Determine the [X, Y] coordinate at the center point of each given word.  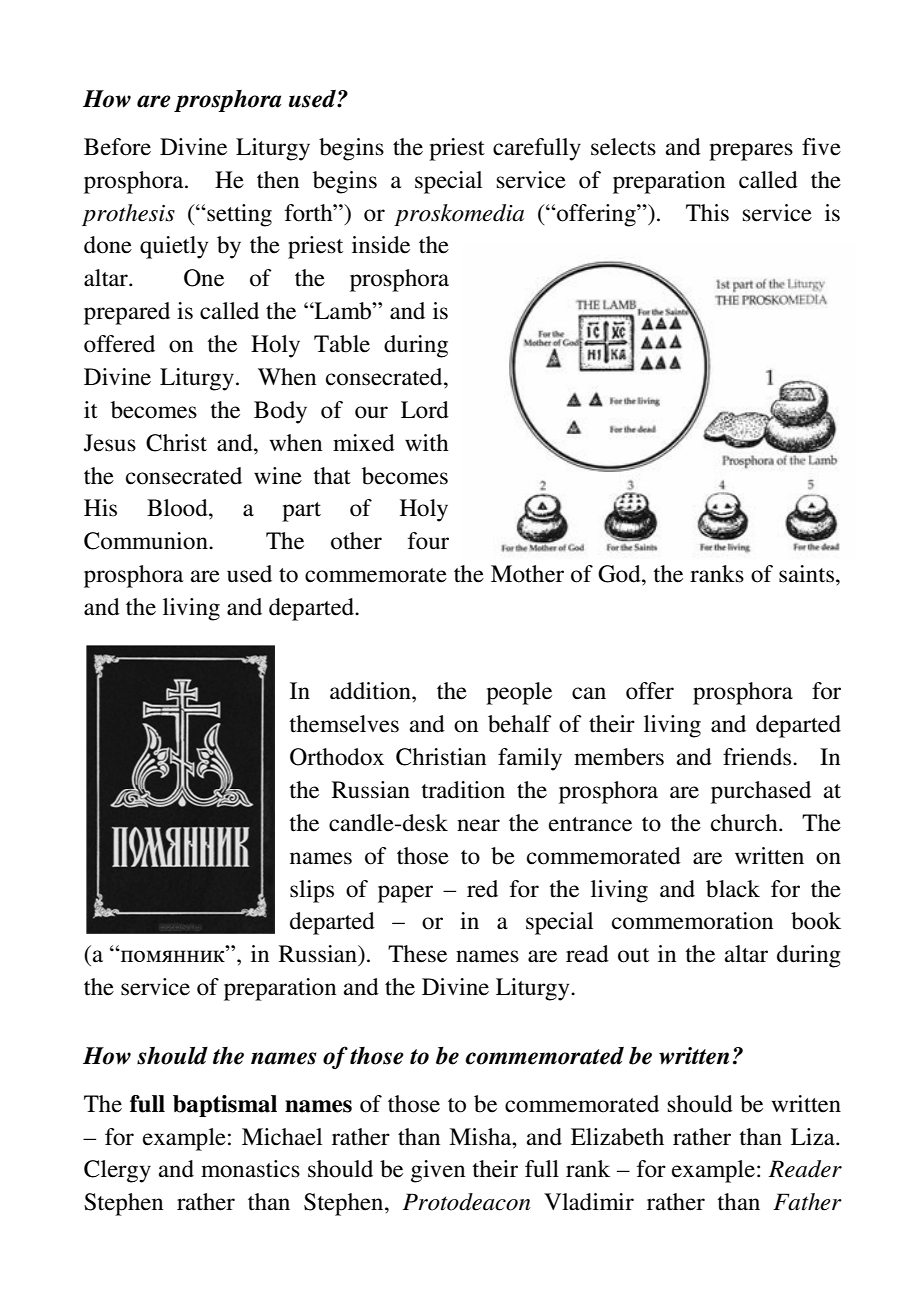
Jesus [110, 443]
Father [807, 1202]
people [519, 693]
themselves [344, 724]
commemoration [692, 921]
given [438, 1171]
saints [806, 574]
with [427, 443]
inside [381, 245]
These [417, 954]
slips [312, 891]
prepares [751, 152]
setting [238, 215]
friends [758, 757]
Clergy [117, 1171]
